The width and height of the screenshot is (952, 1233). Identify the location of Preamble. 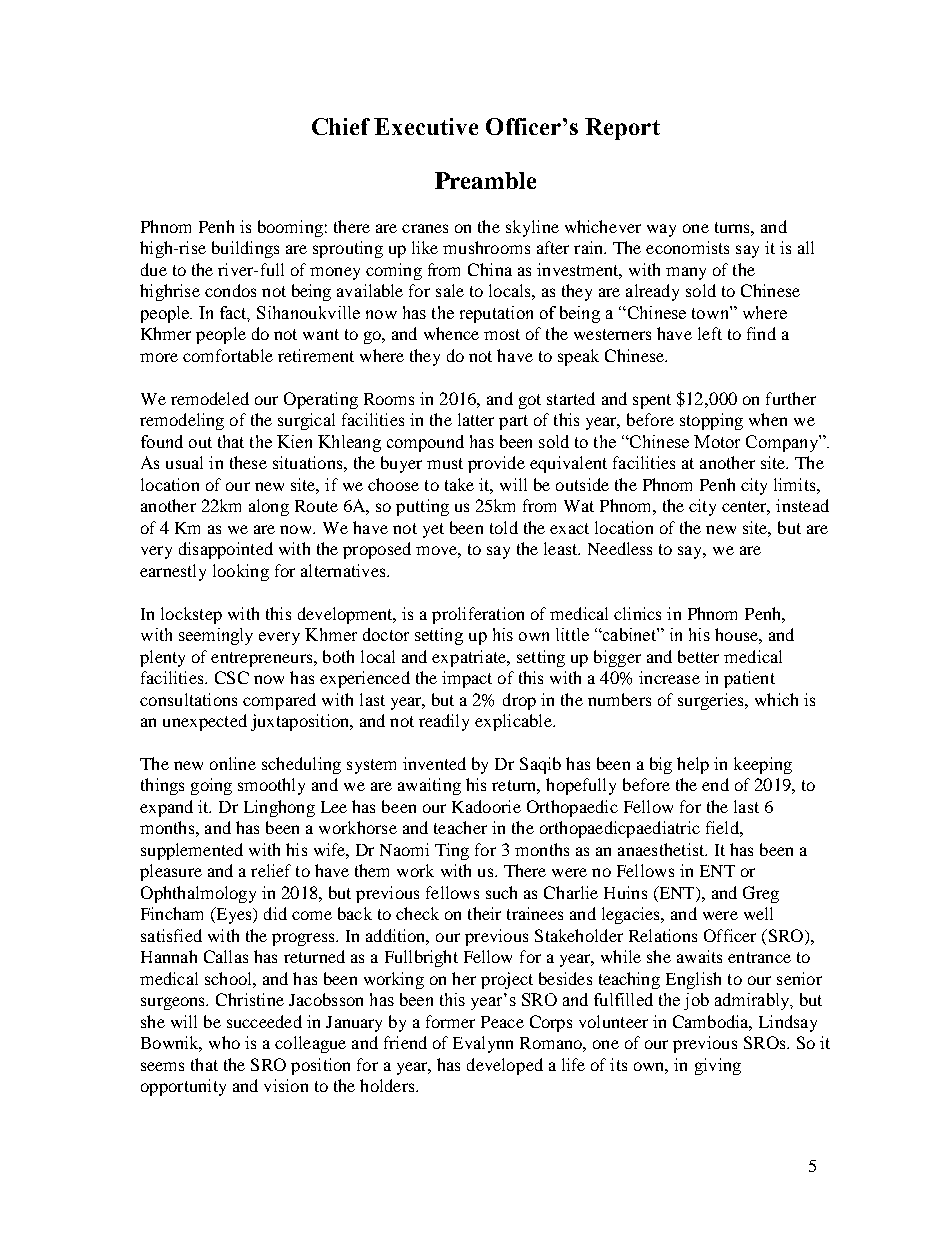
(485, 180).
